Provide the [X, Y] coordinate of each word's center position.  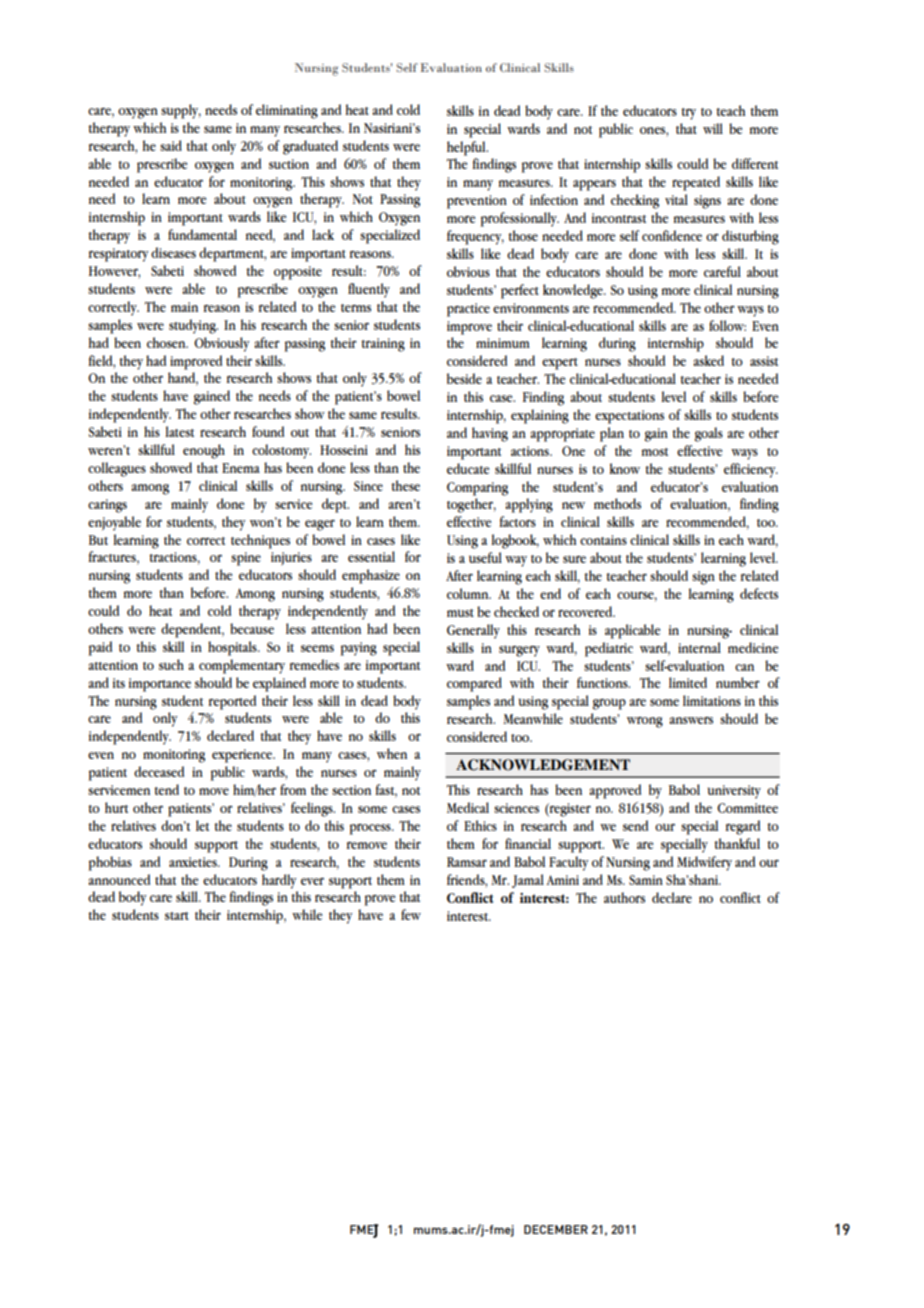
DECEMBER [556, 1229]
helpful [467, 148]
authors [624, 897]
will [713, 128]
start [177, 916]
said [171, 145]
